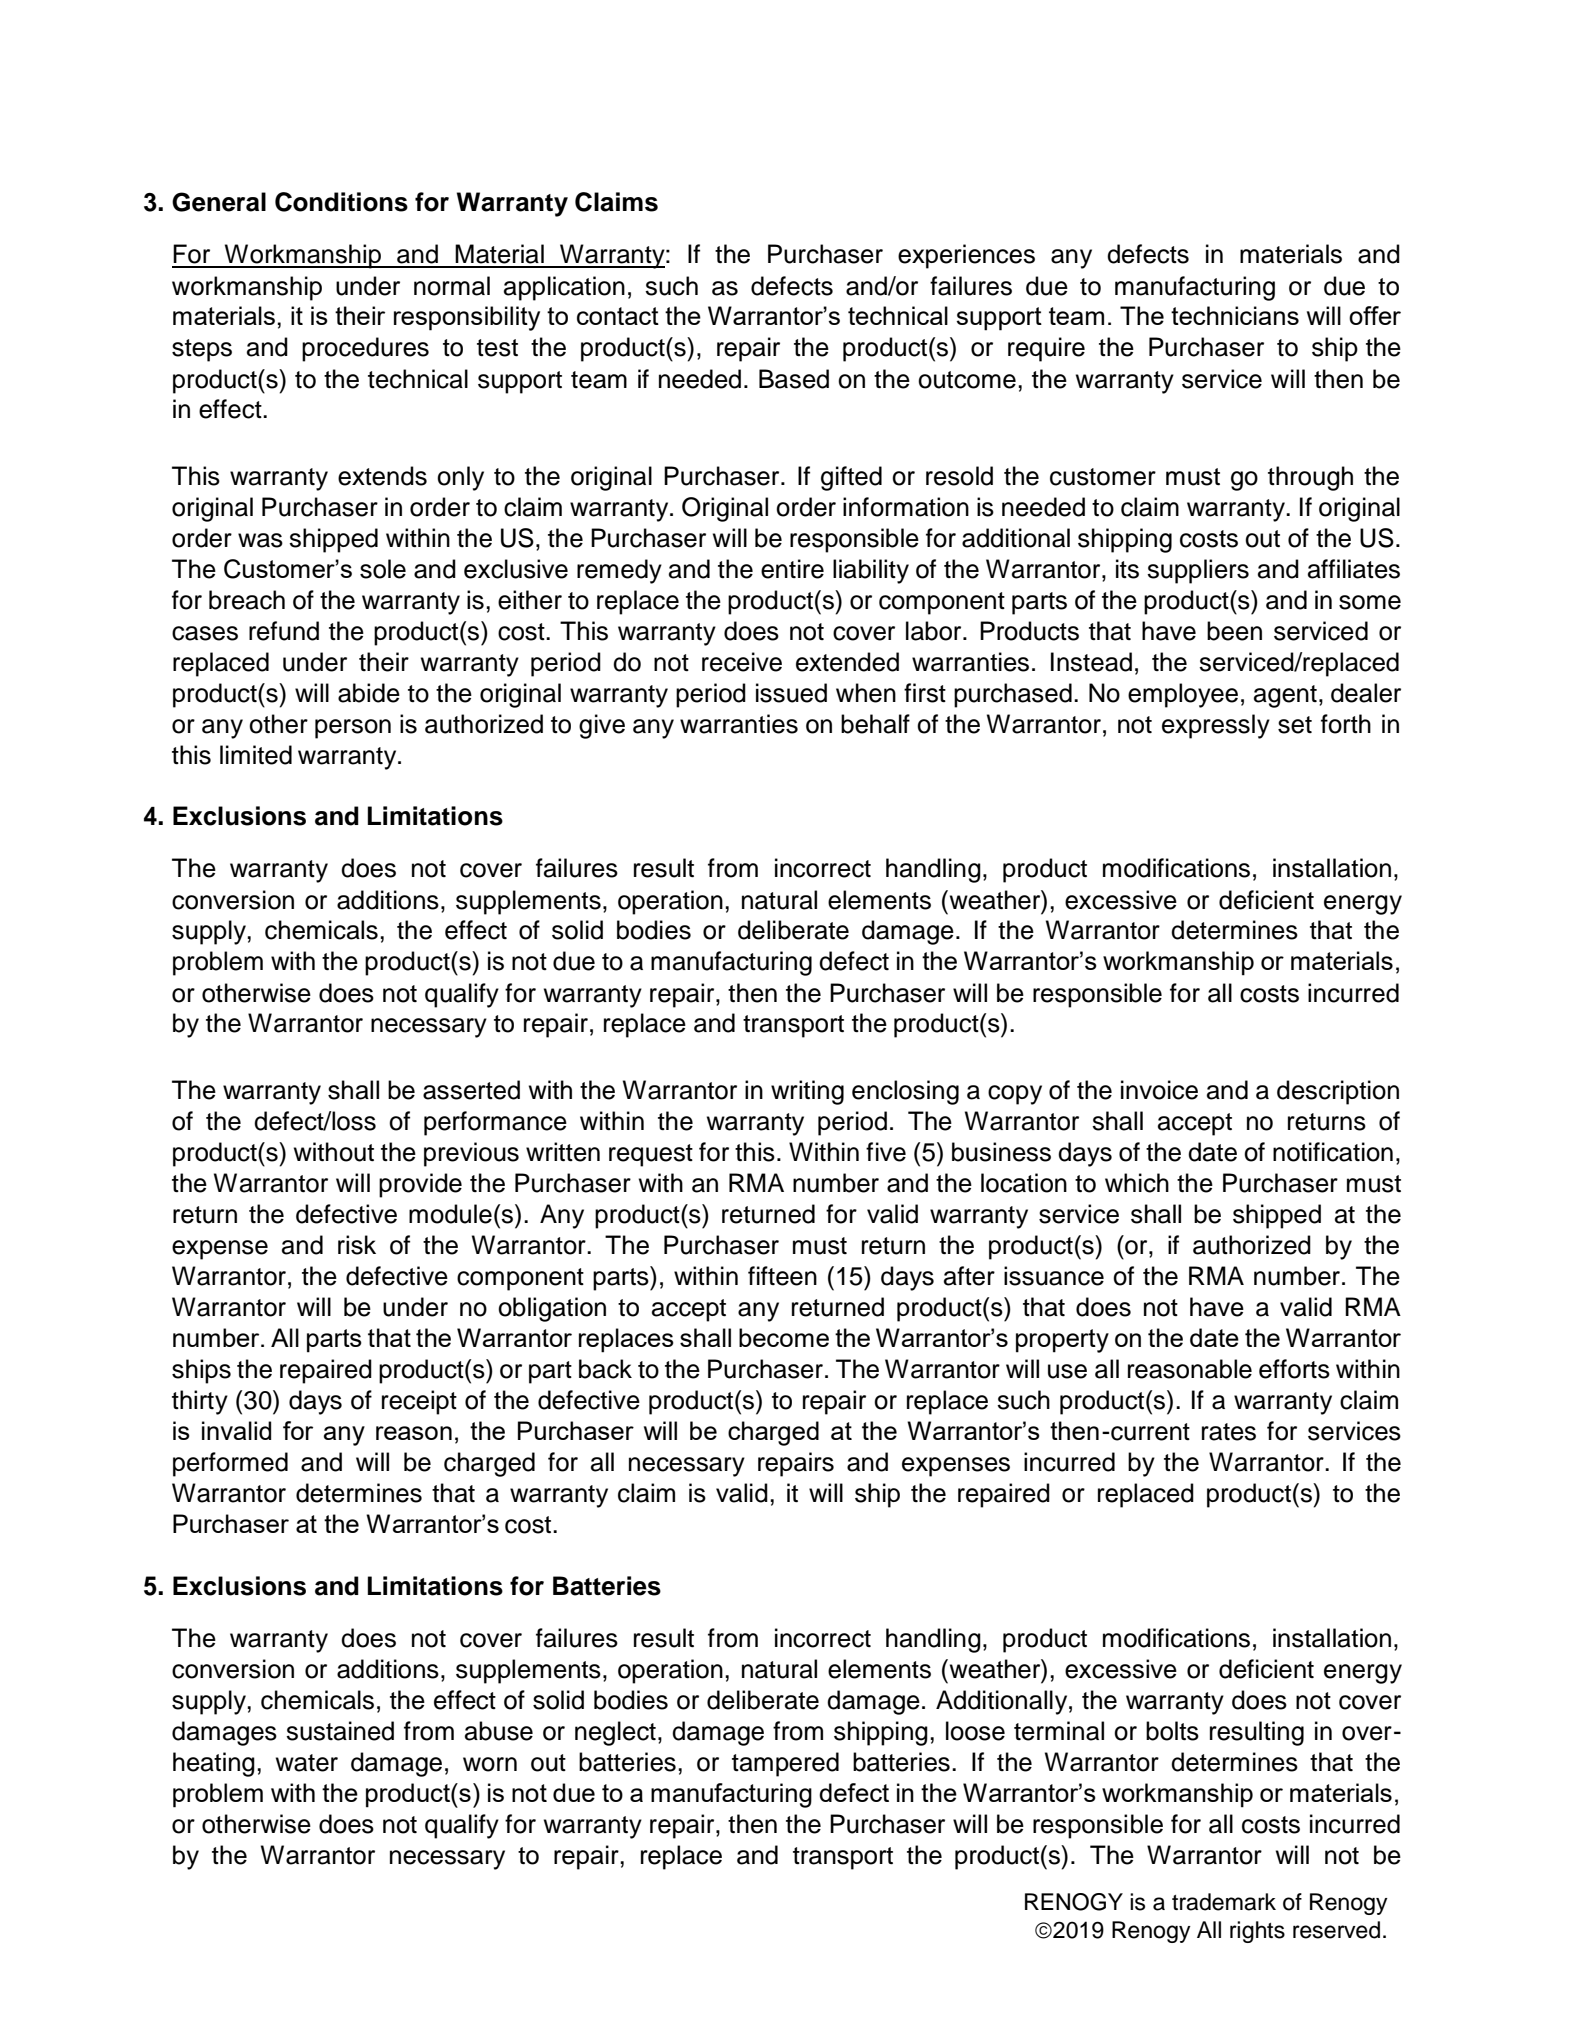 The width and height of the screenshot is (1571, 2033). I want to click on Conditions, so click(341, 202).
